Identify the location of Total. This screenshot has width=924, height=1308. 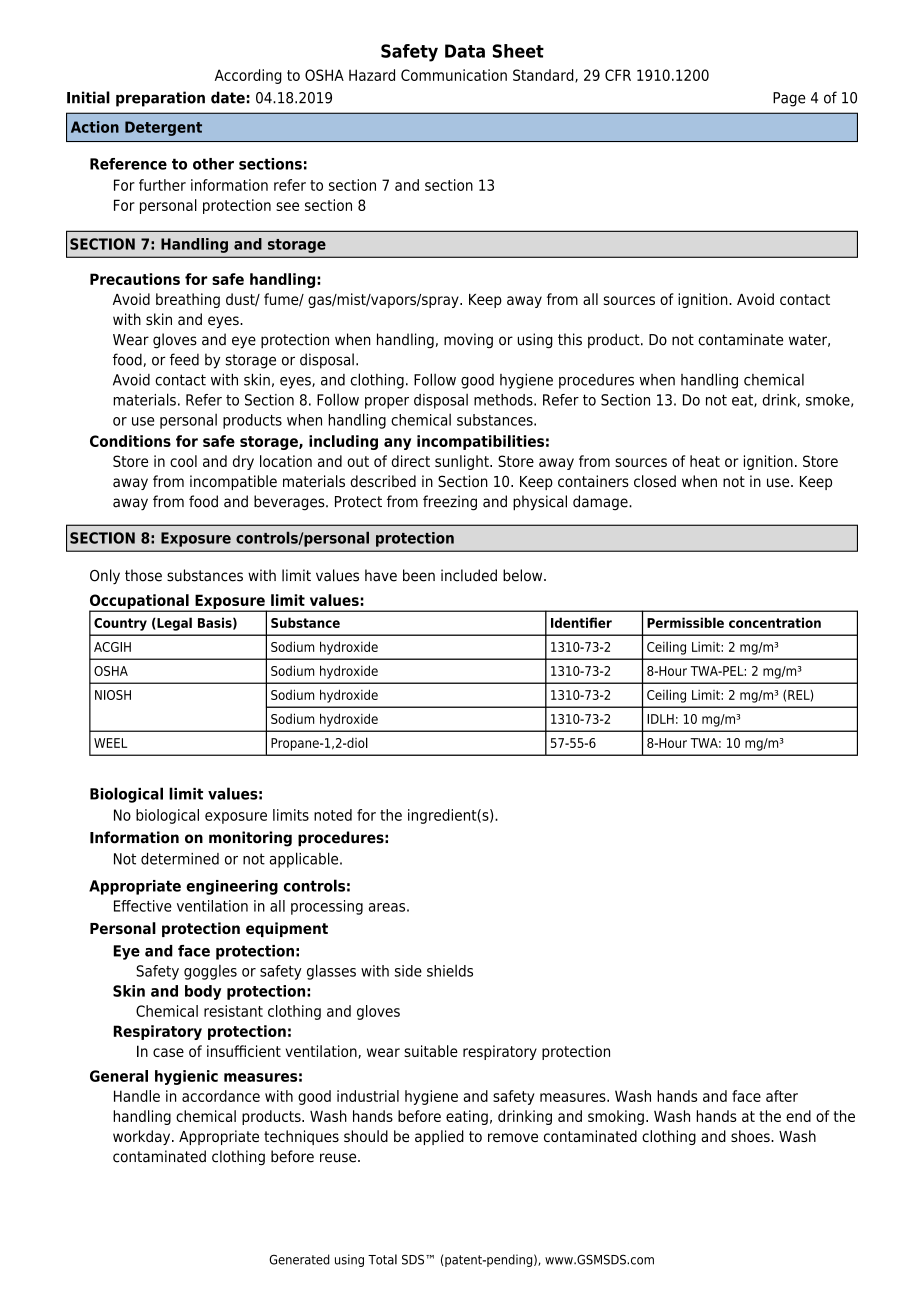
(382, 1259).
